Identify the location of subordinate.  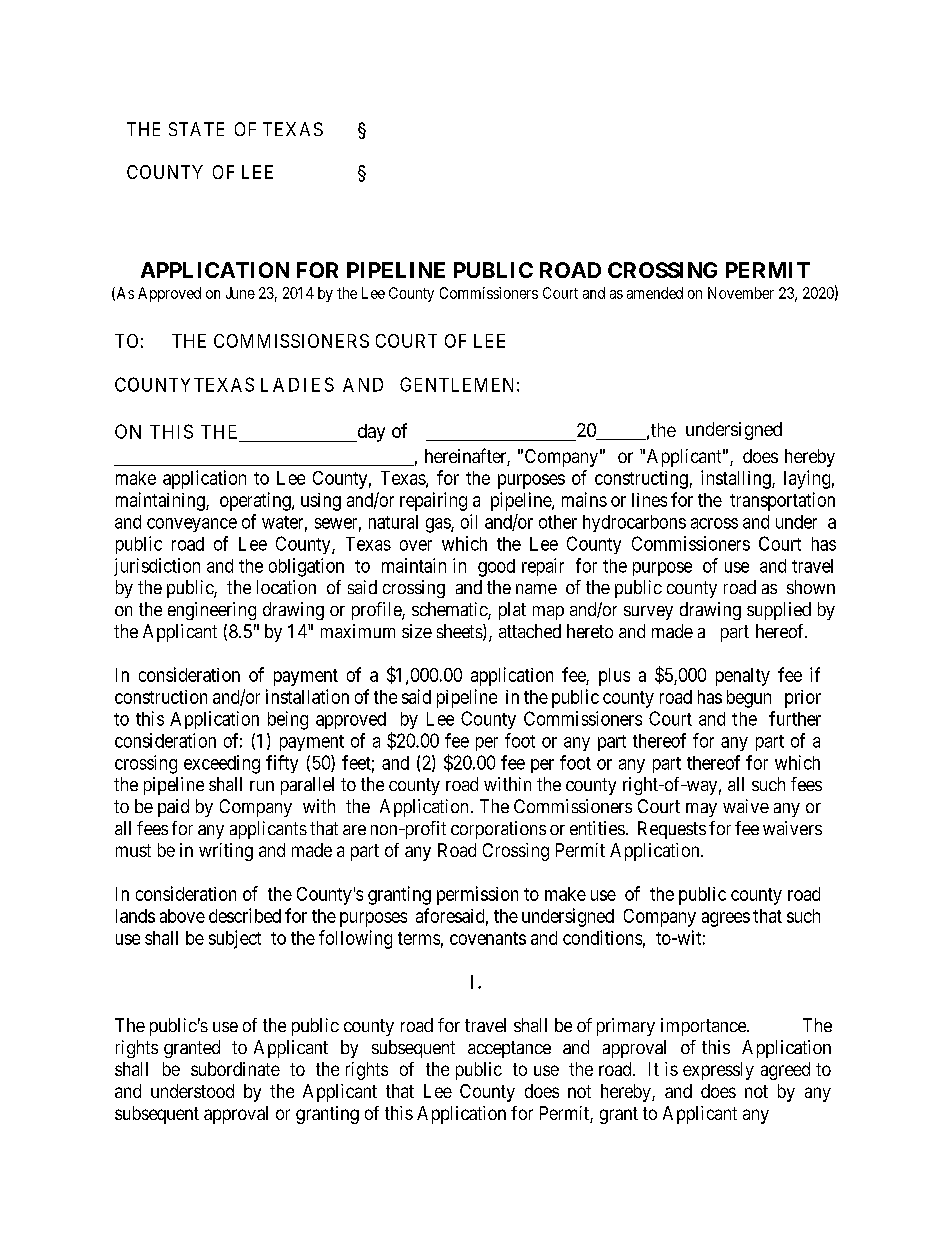
(235, 1069).
